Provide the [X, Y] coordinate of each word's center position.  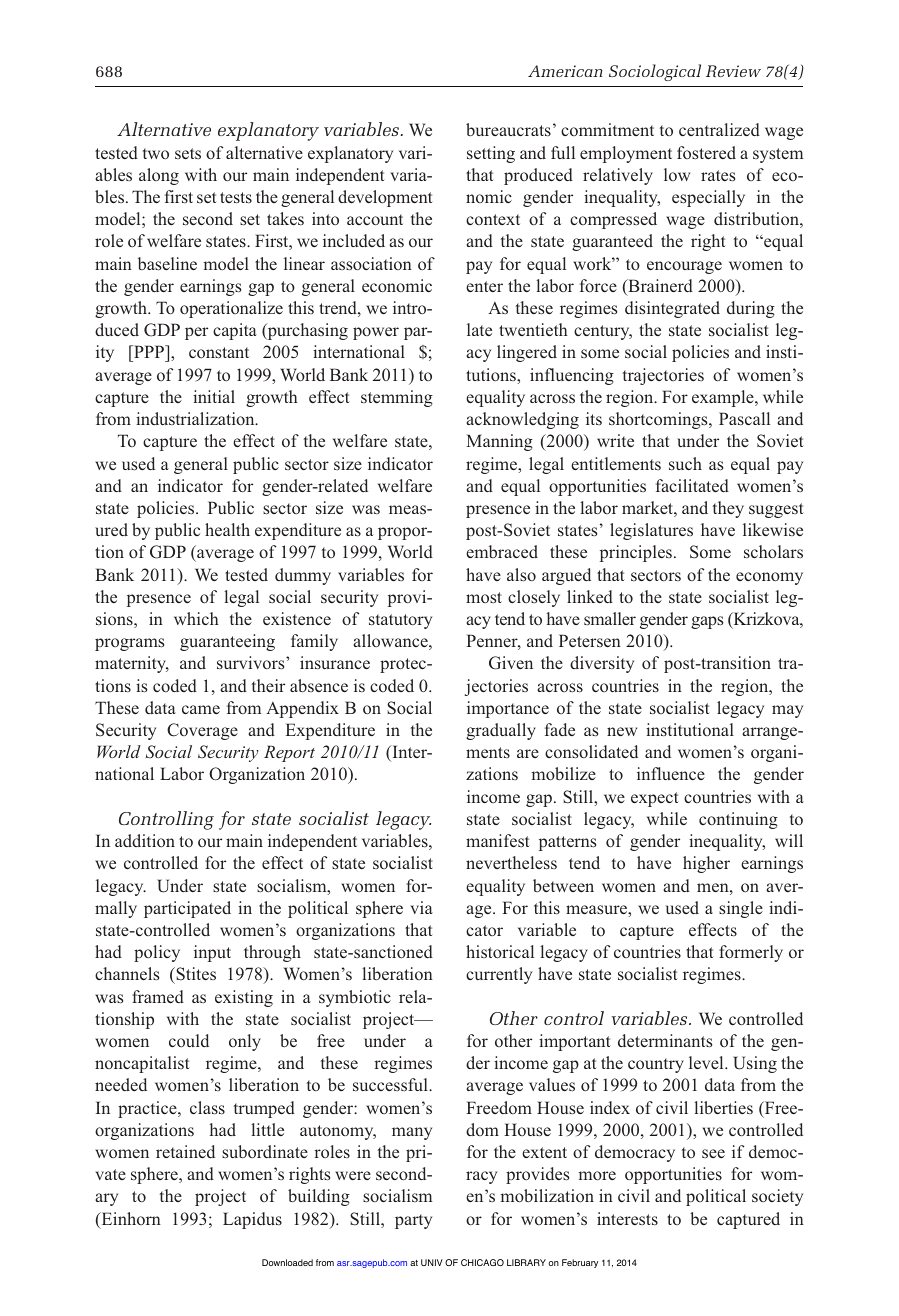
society [777, 1197]
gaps [707, 622]
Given [511, 663]
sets [188, 153]
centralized [719, 129]
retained [185, 1151]
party [413, 1221]
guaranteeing [227, 642]
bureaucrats [508, 129]
